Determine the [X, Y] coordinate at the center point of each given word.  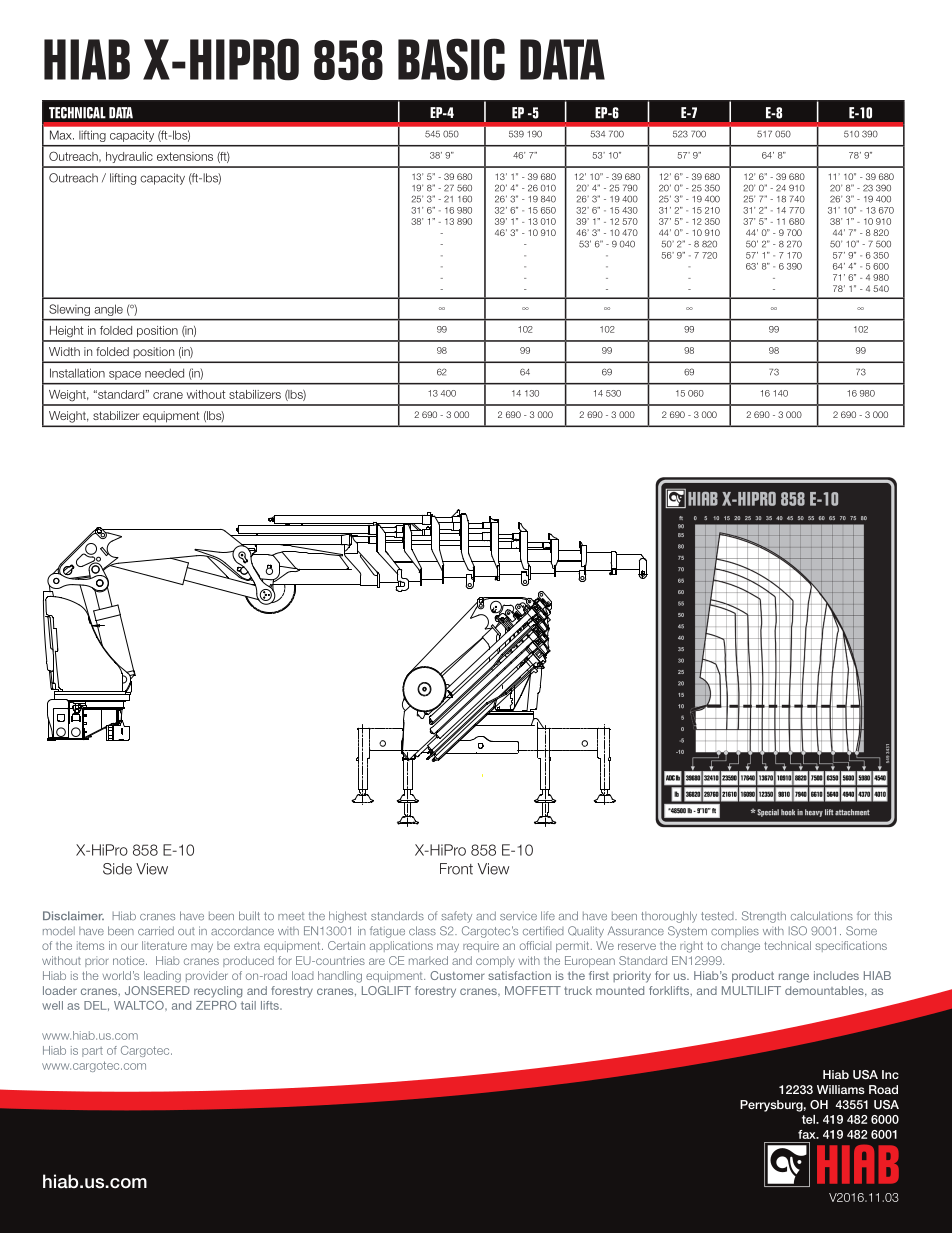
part [92, 1052]
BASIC [451, 59]
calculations [822, 916]
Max [62, 135]
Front [456, 869]
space [125, 375]
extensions [185, 156]
